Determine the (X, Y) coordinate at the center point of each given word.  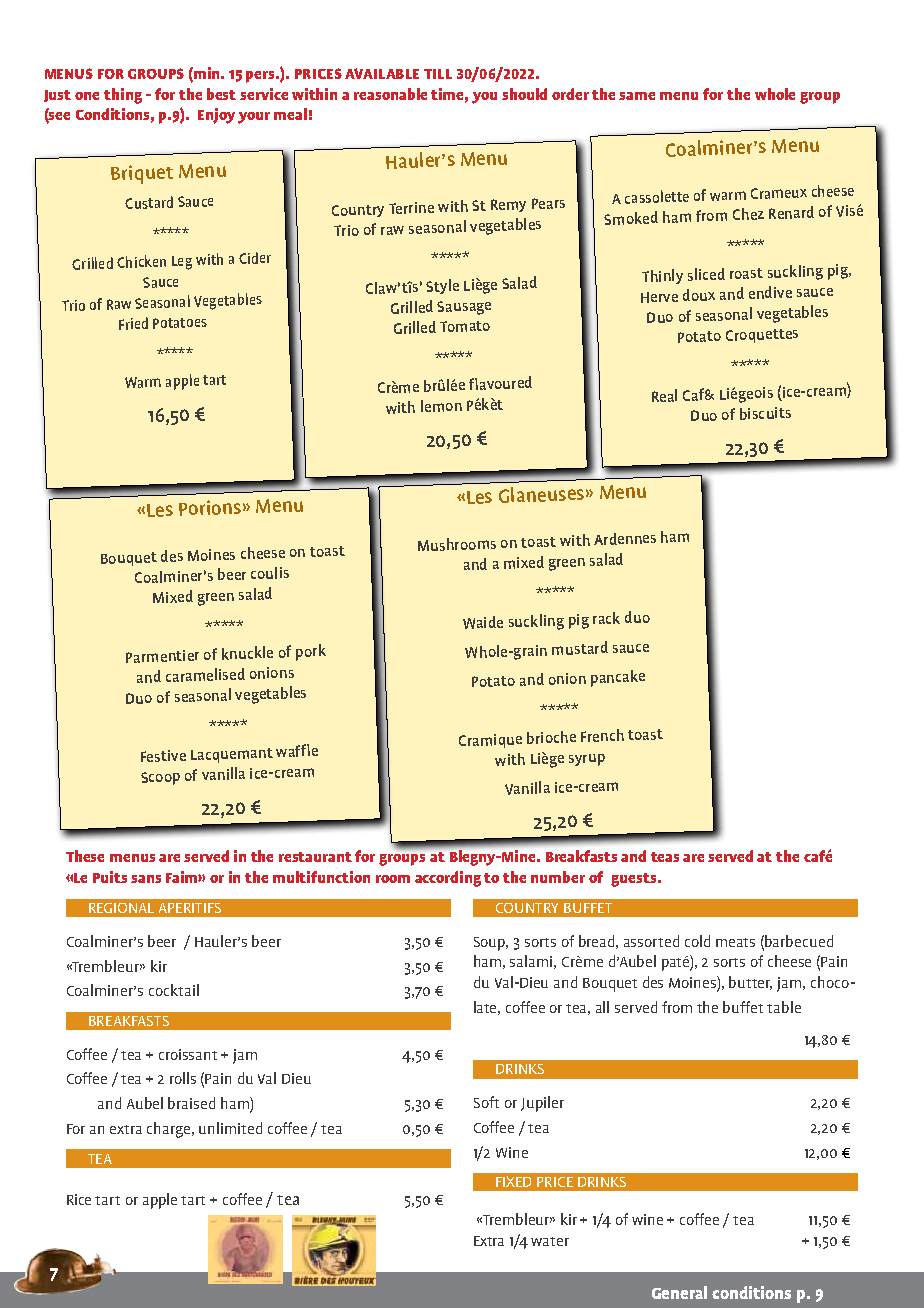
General (679, 1292)
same (637, 96)
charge (170, 1130)
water (550, 1241)
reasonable (390, 94)
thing (123, 96)
